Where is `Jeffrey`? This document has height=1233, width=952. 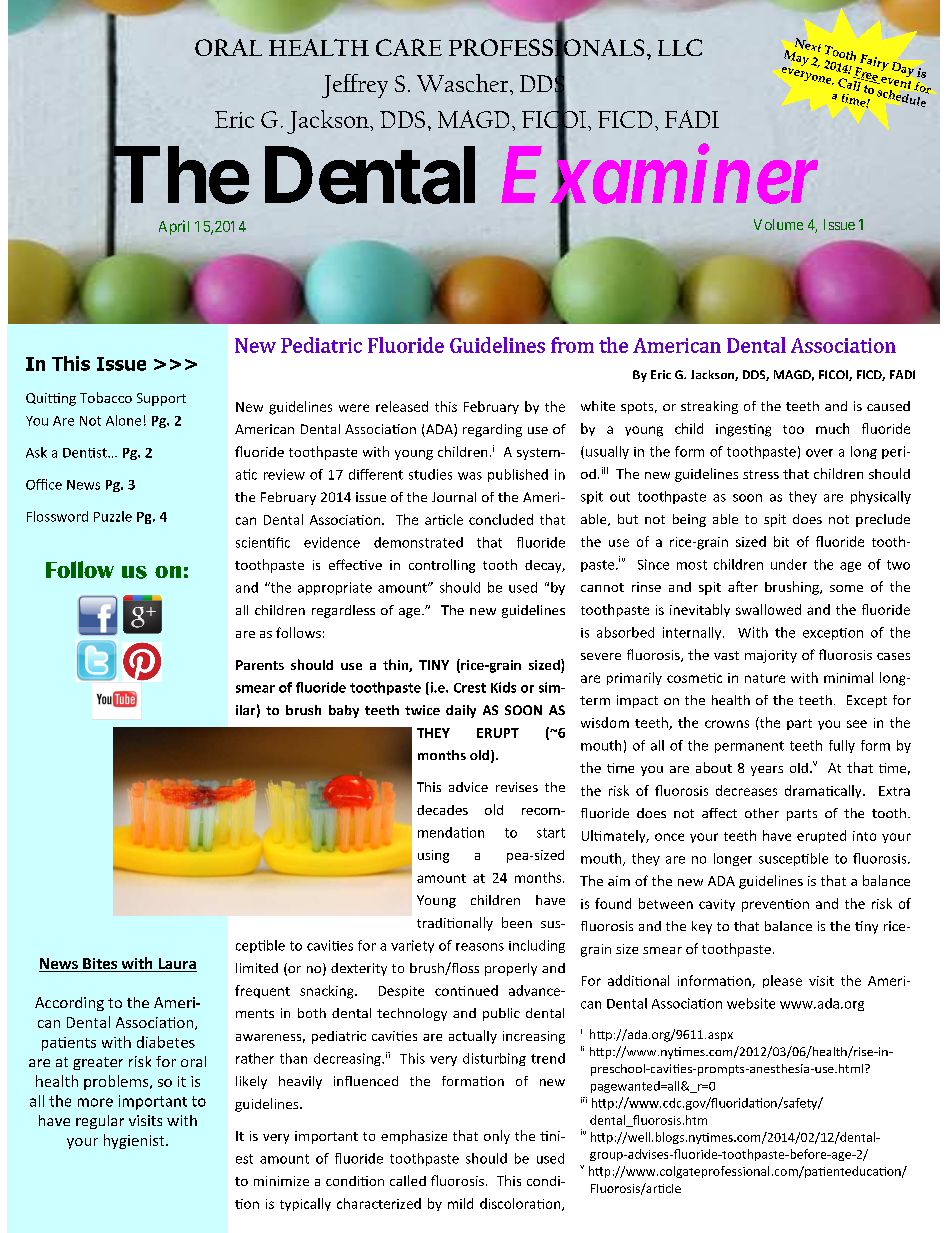
Jeffrey is located at coordinates (355, 86).
